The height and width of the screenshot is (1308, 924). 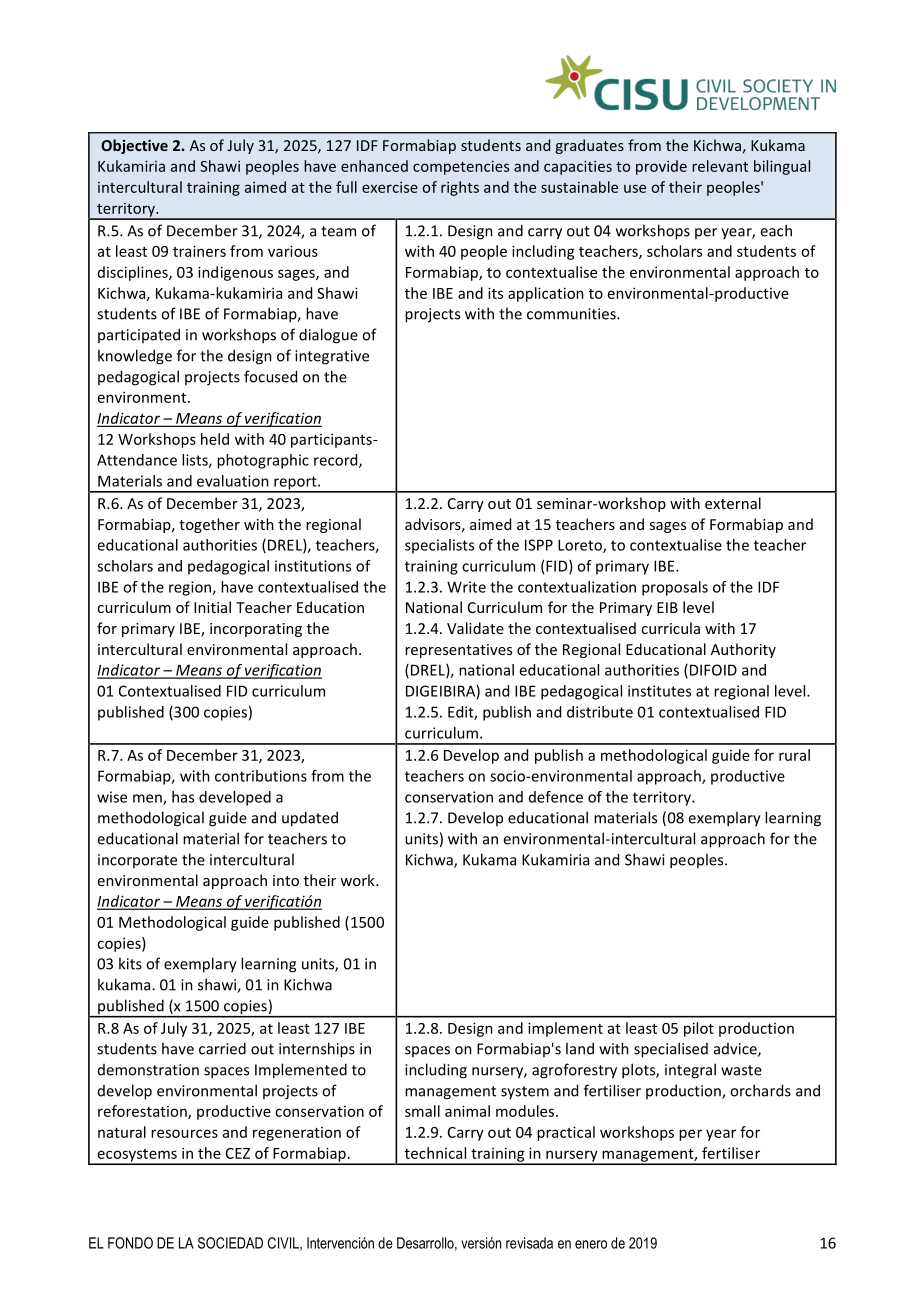 I want to click on representatives, so click(x=458, y=651).
